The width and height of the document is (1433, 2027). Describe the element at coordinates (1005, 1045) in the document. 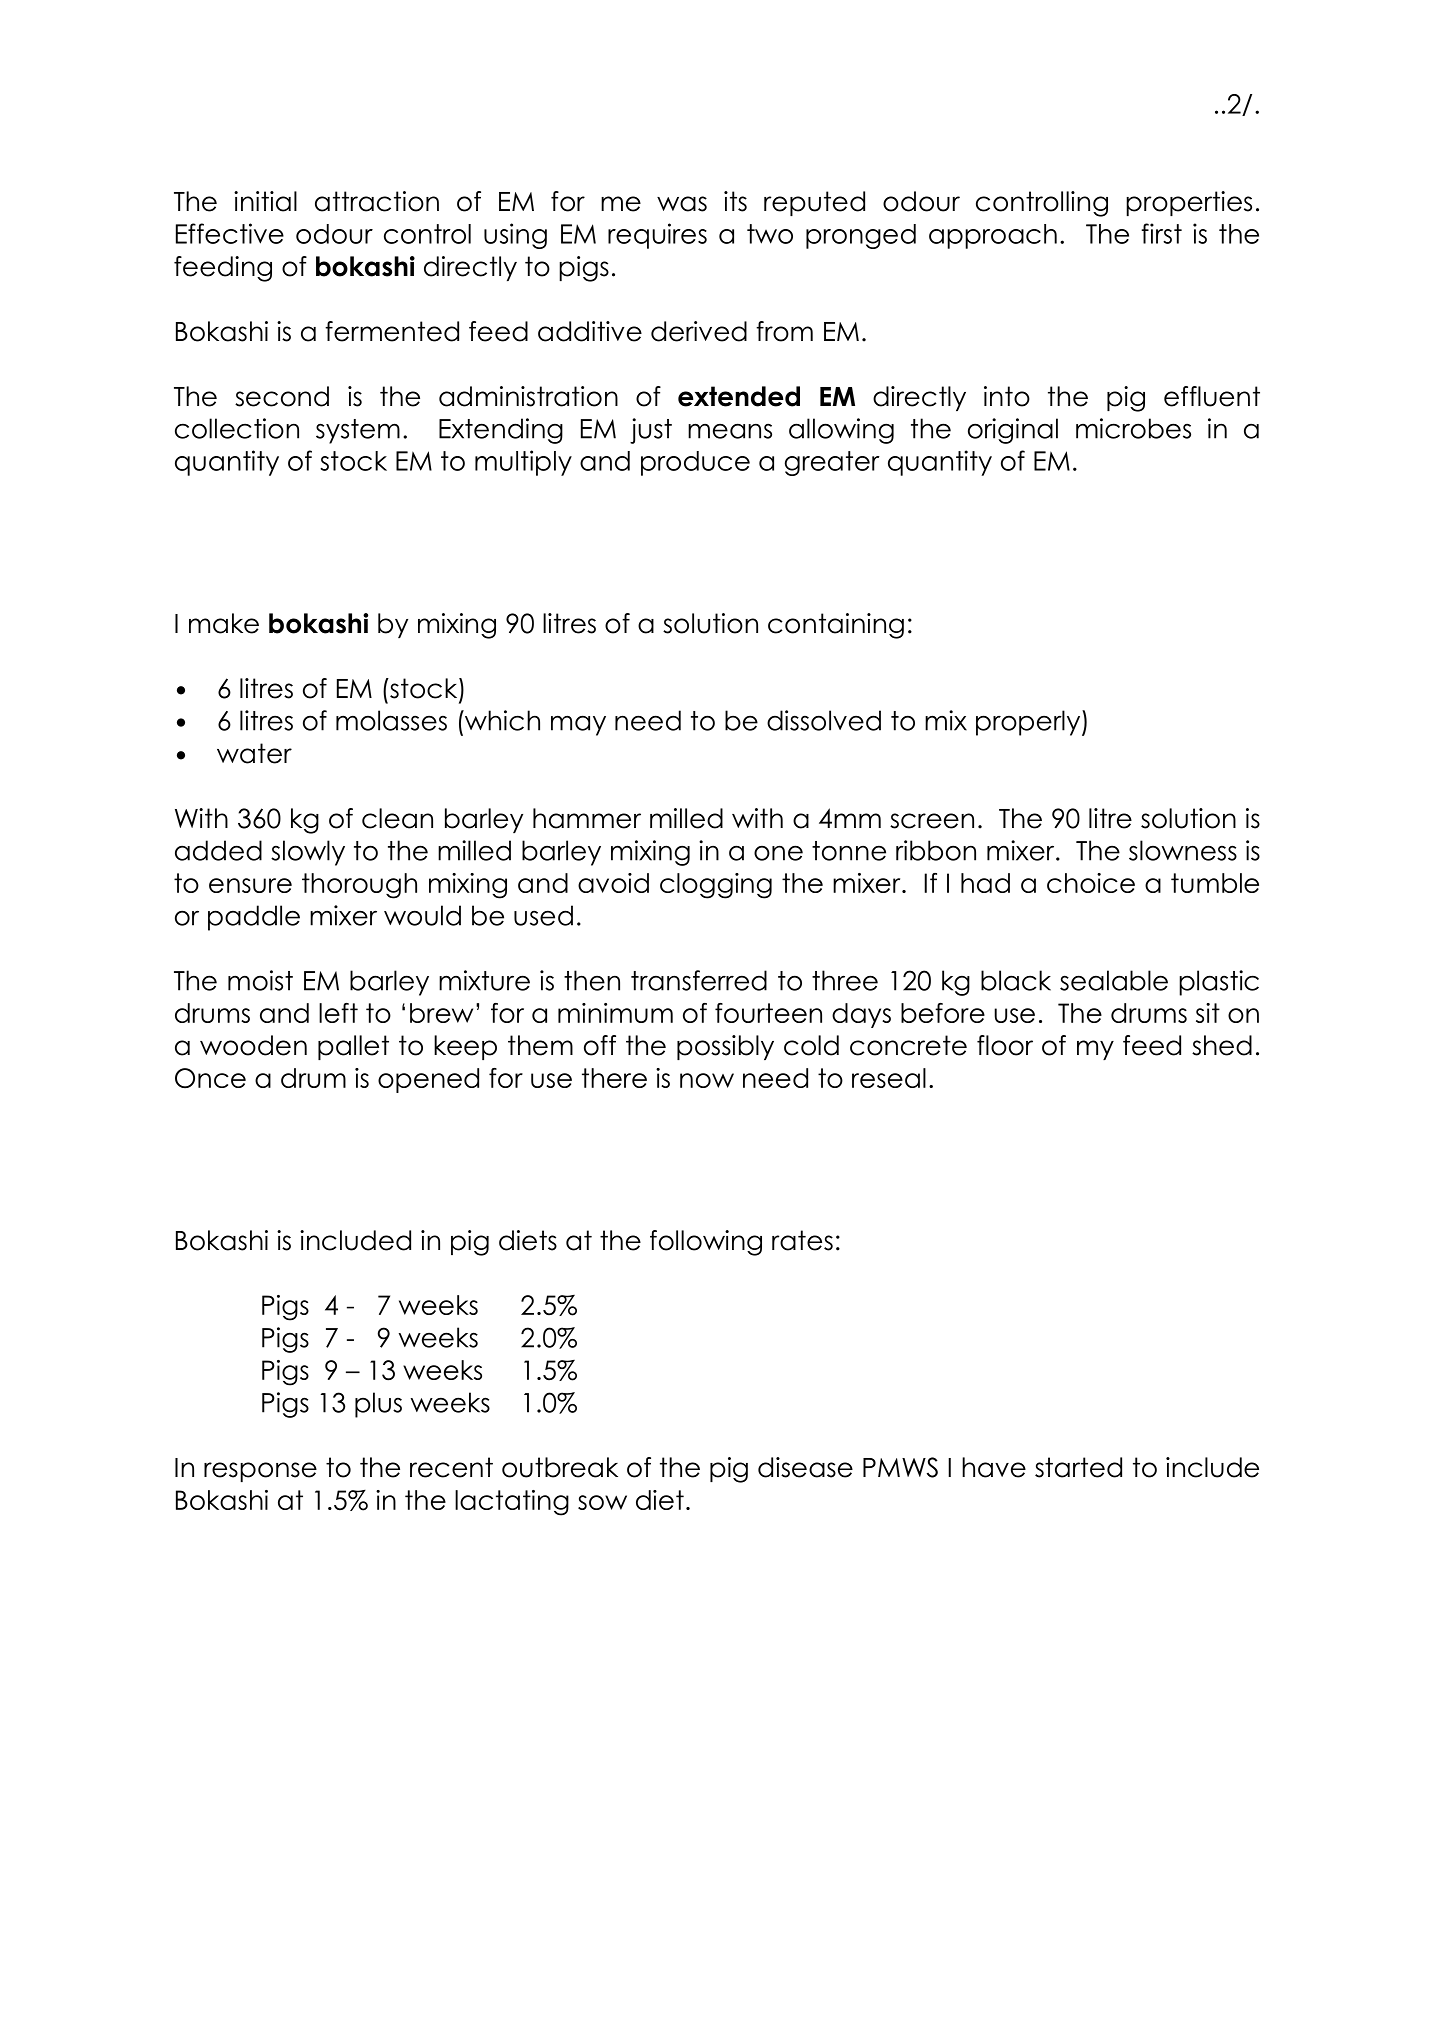

I see `floor` at that location.
